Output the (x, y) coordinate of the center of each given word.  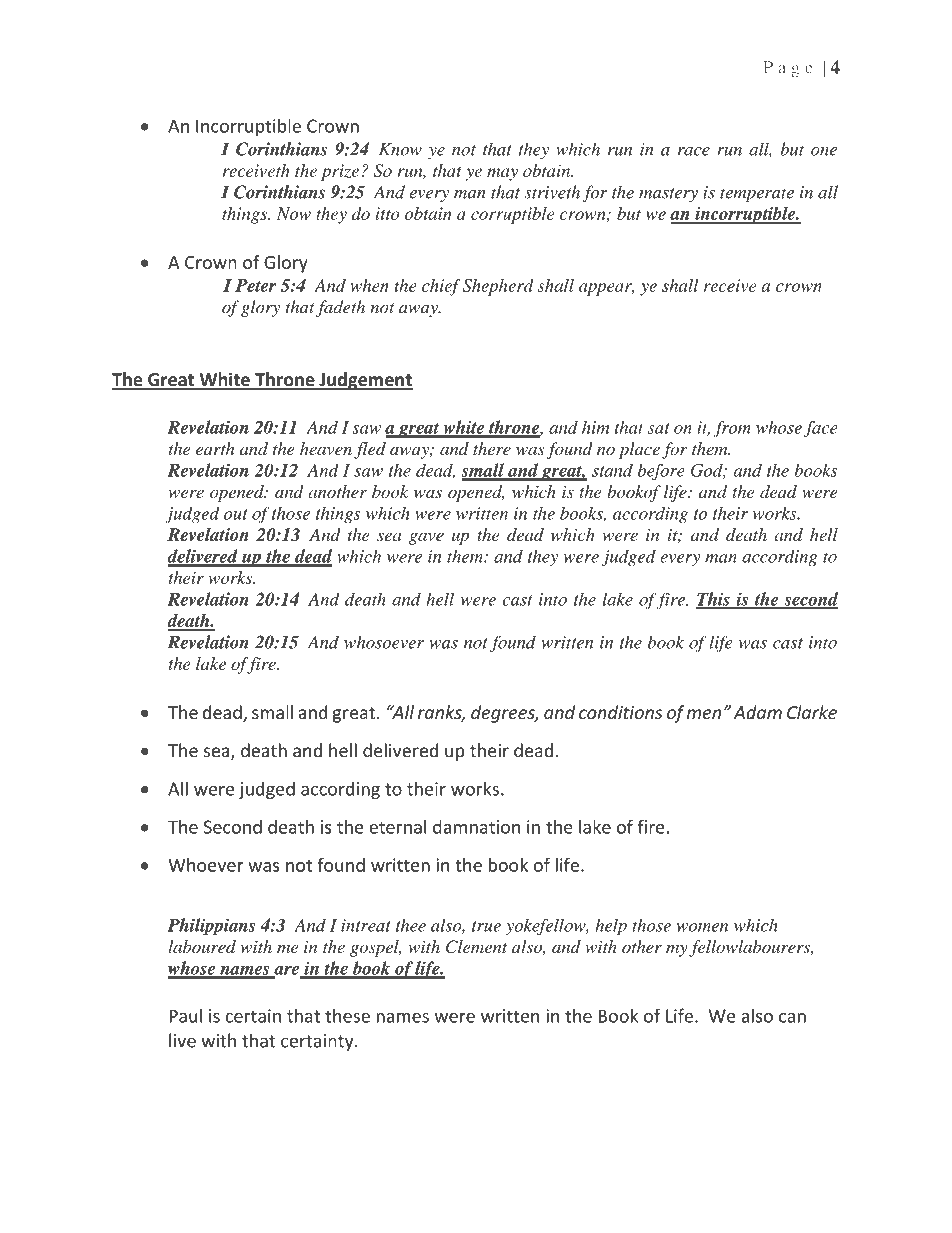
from (732, 429)
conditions (620, 712)
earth (215, 448)
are (286, 971)
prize (340, 172)
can (792, 1018)
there (492, 448)
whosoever (384, 642)
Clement (477, 947)
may (502, 174)
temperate (757, 195)
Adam (757, 712)
